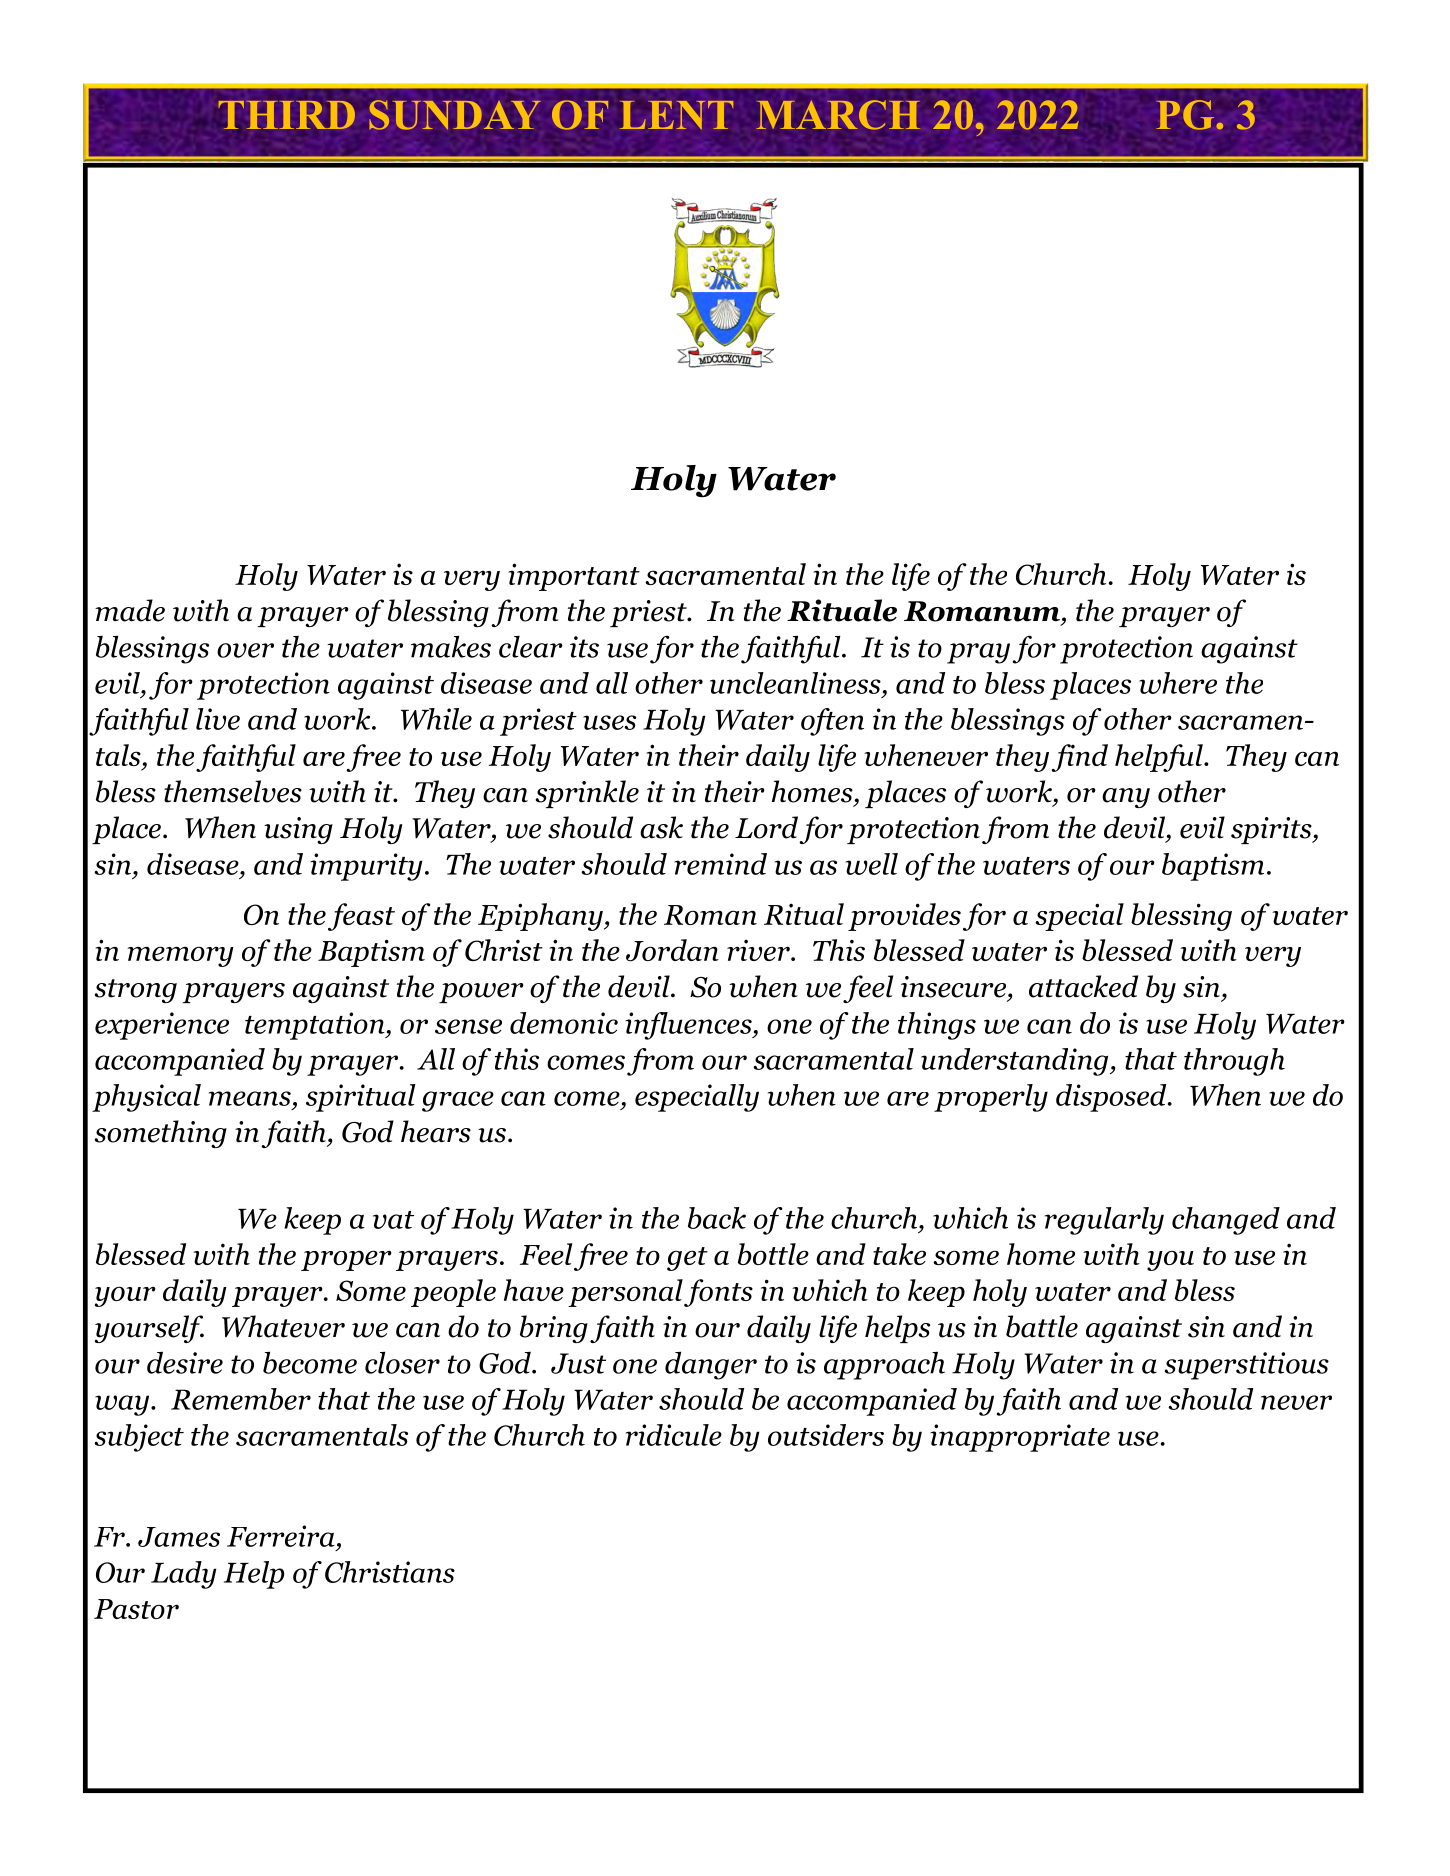 The height and width of the page is (1876, 1450). Describe the element at coordinates (720, 864) in the page. I see `remind` at that location.
